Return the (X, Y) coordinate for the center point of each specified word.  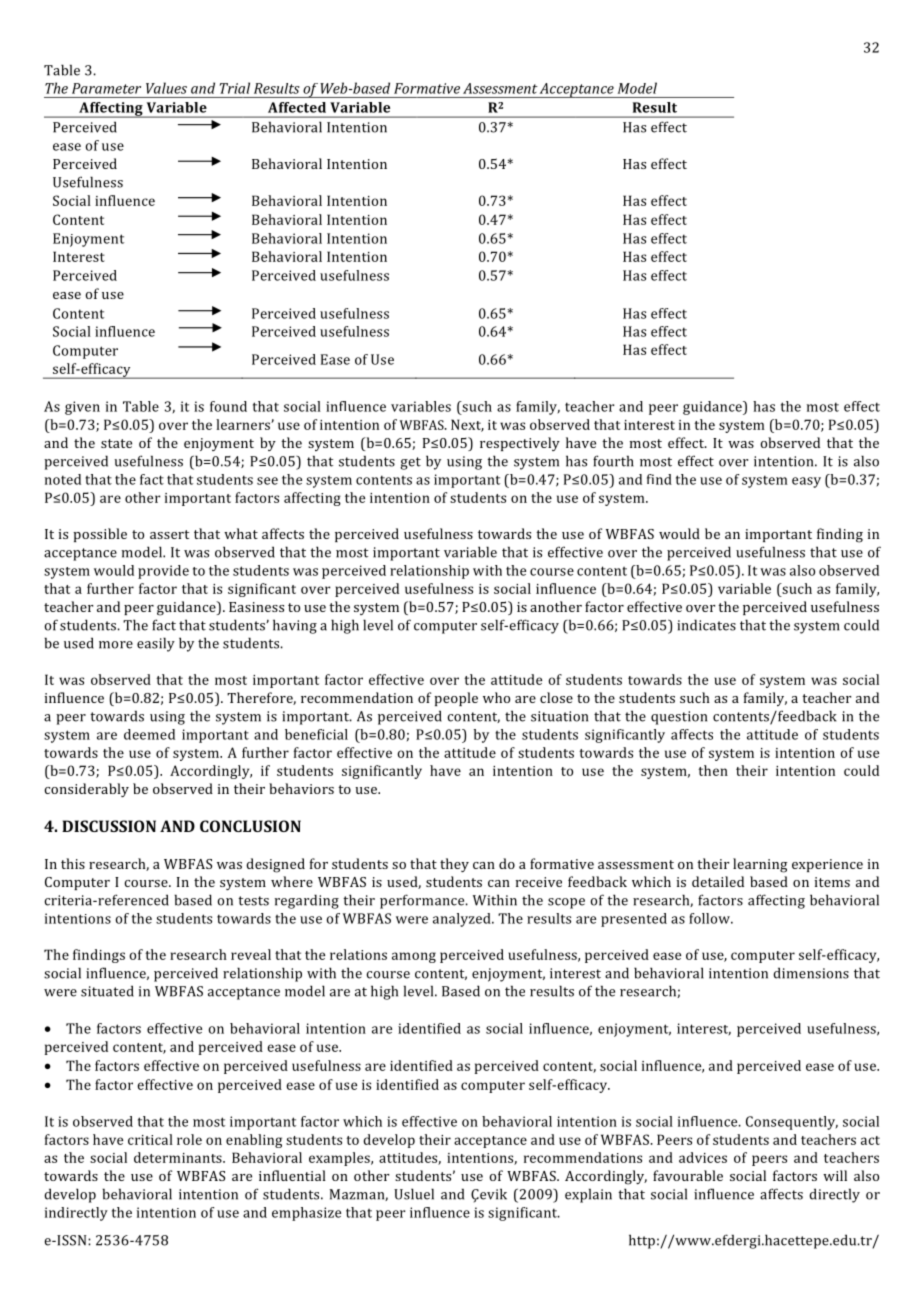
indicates (706, 625)
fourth (613, 461)
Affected (297, 107)
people (456, 699)
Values (166, 88)
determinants (179, 1157)
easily (156, 644)
